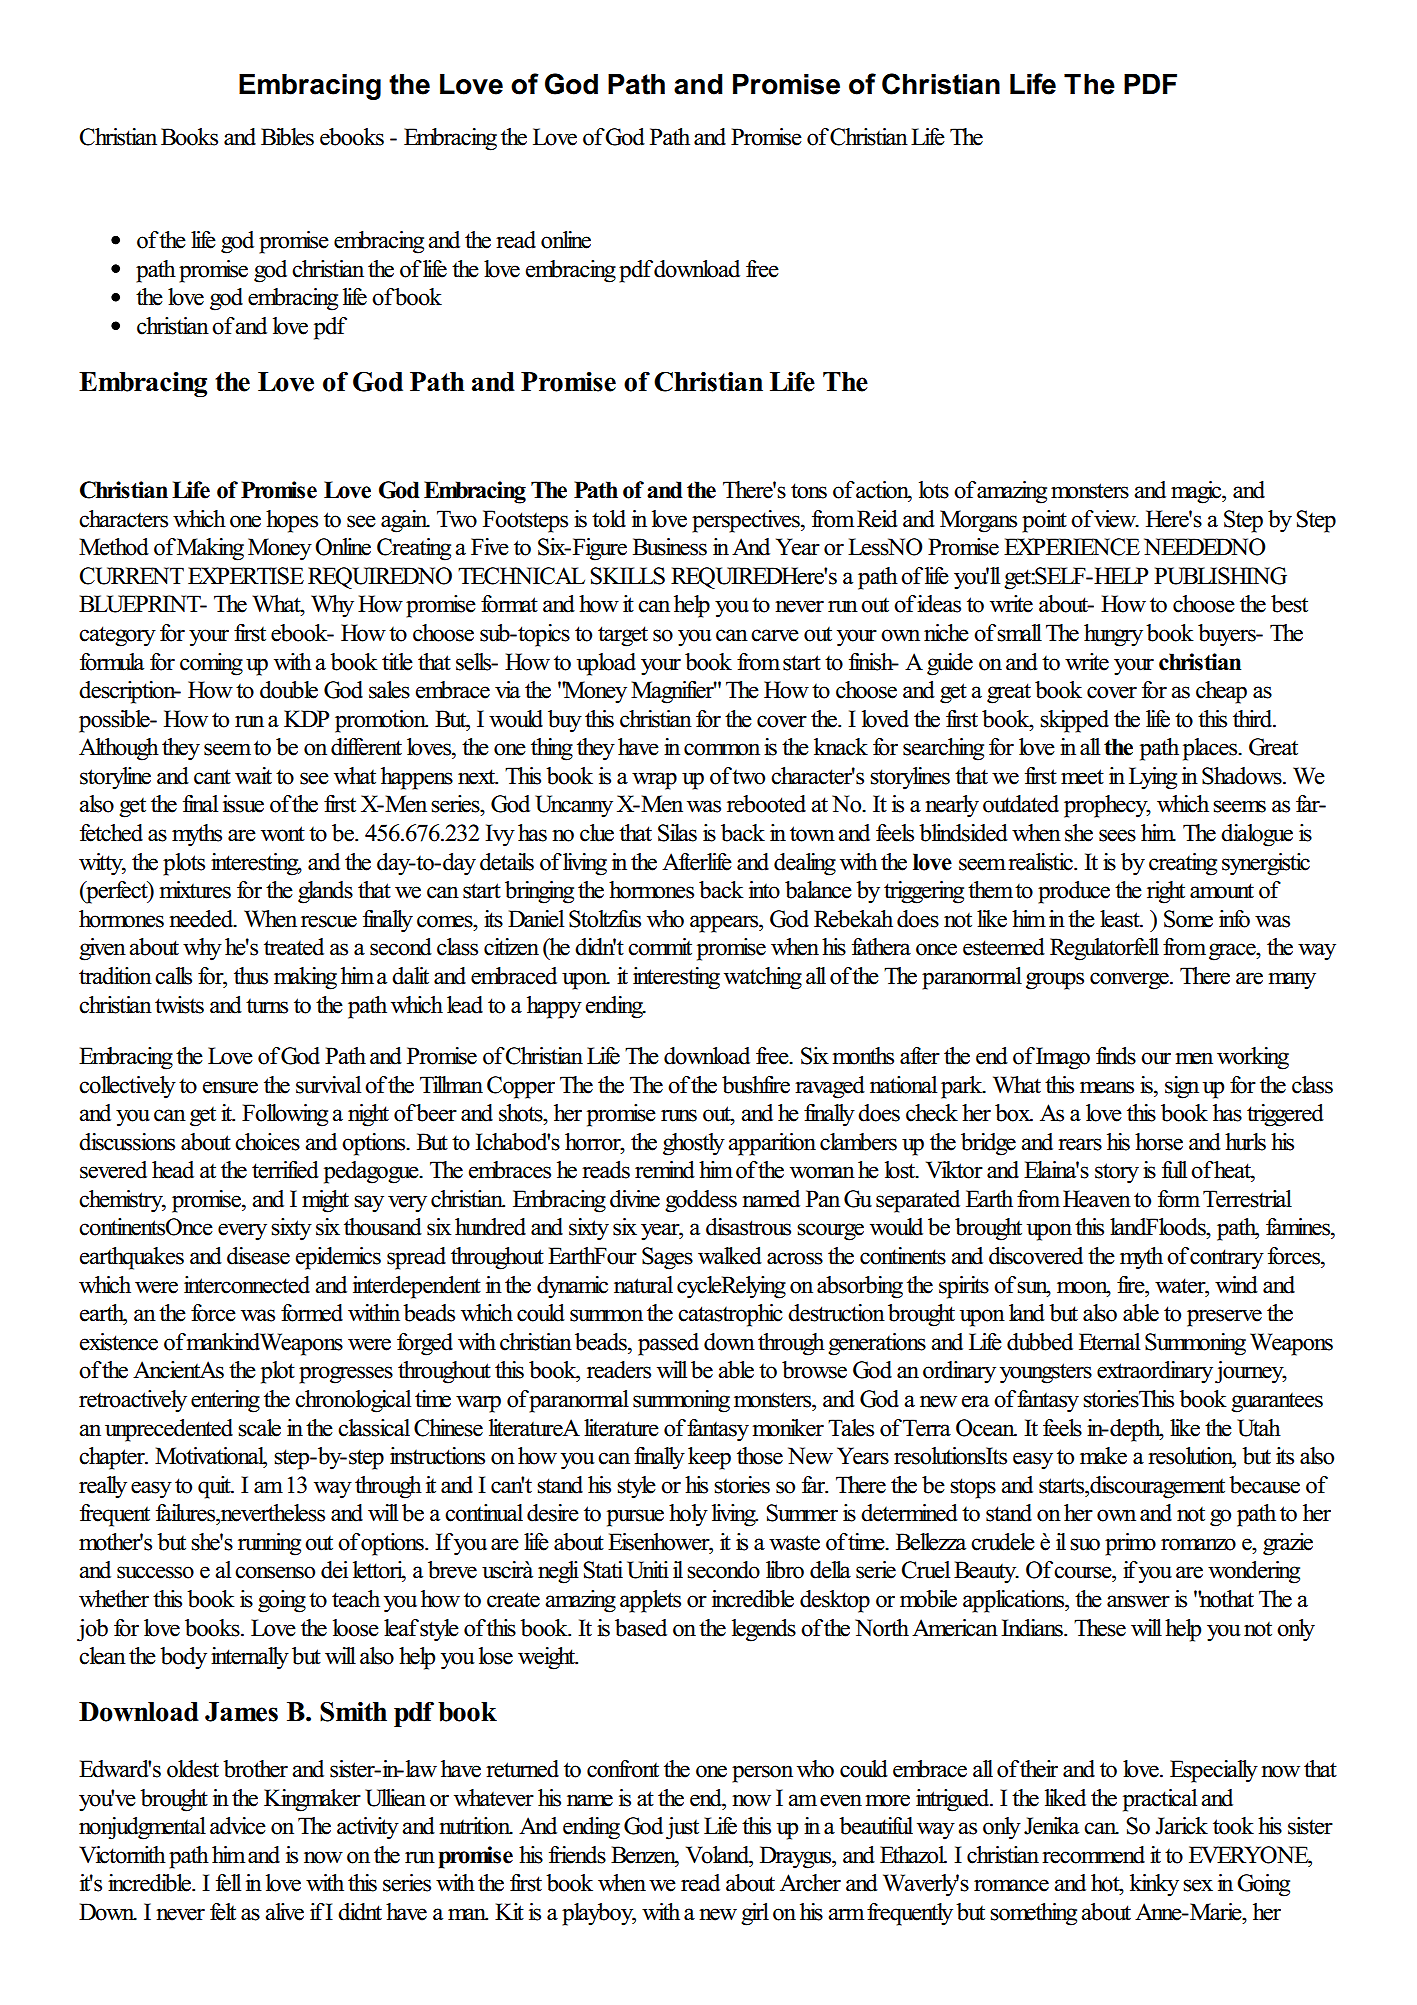  I want to click on Business, so click(670, 547).
